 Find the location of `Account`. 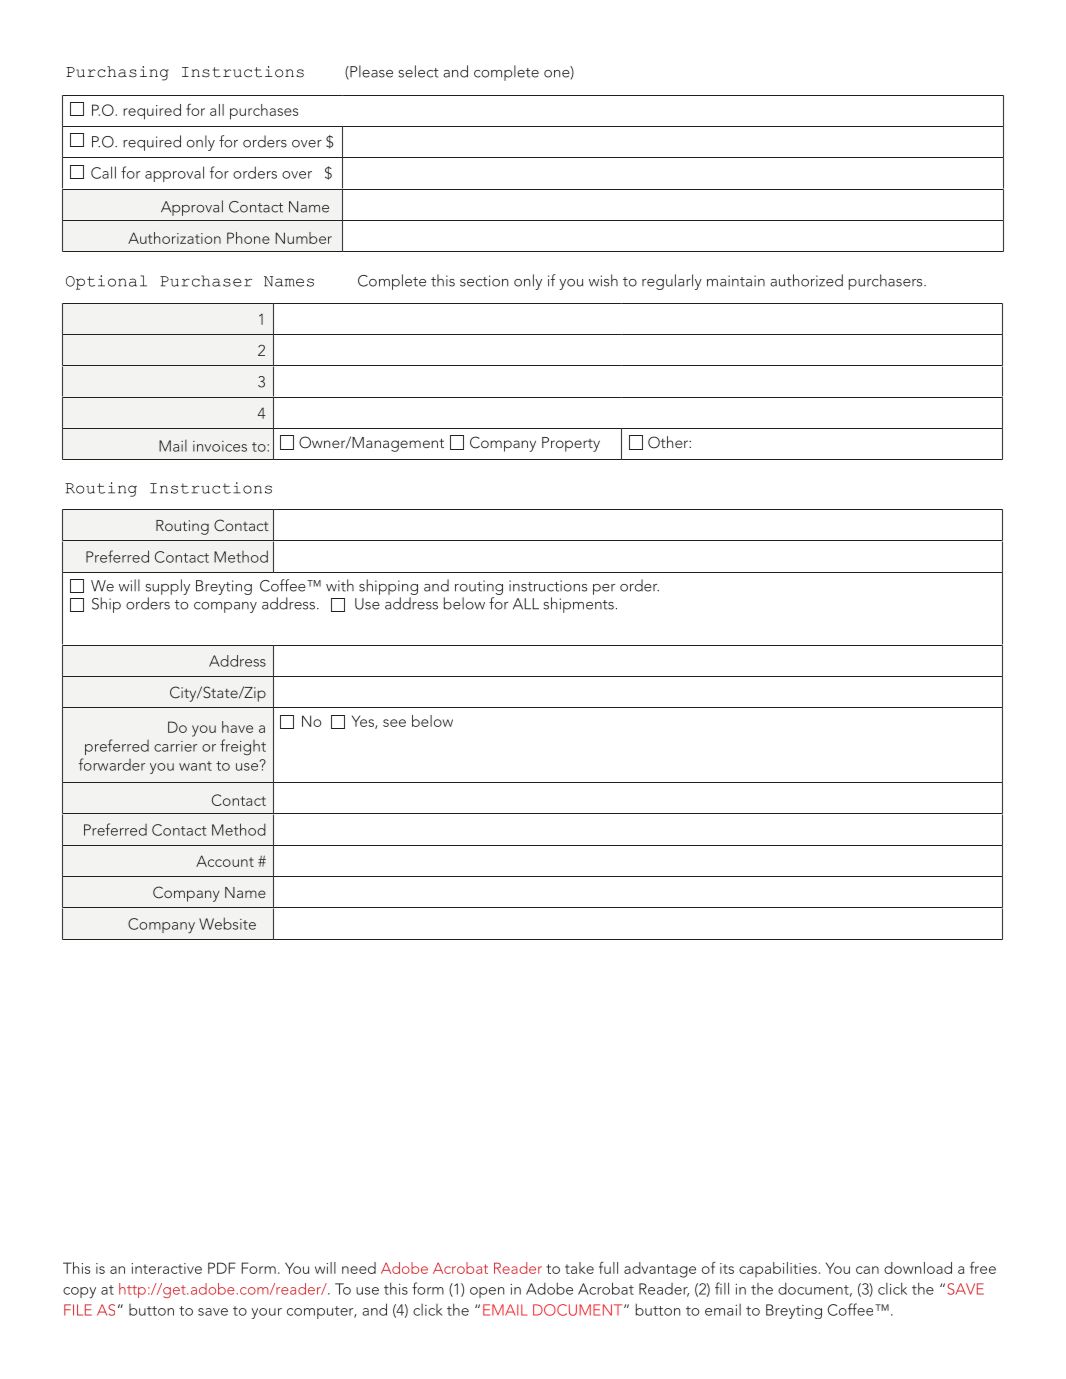

Account is located at coordinates (225, 861).
